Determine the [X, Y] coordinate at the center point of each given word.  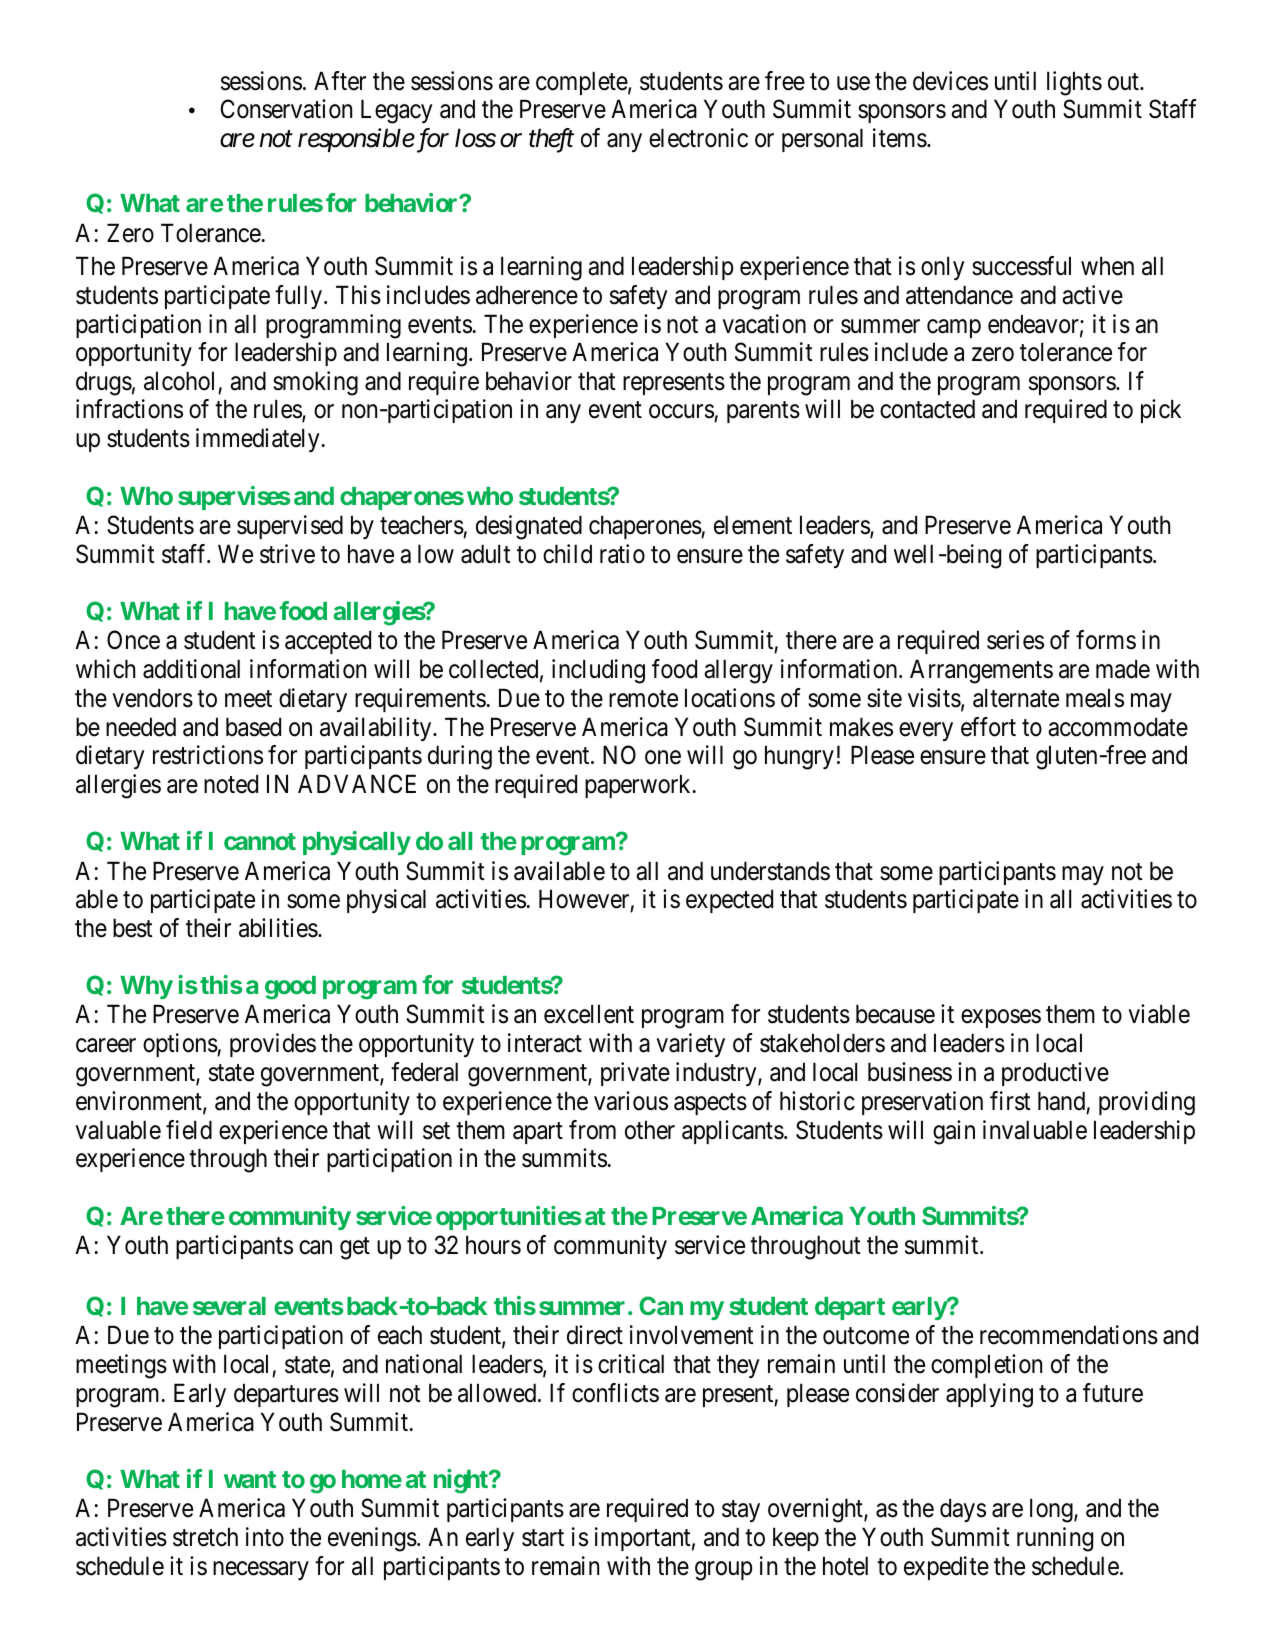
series [1015, 640]
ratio [622, 554]
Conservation [286, 109]
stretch [205, 1537]
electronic [698, 138]
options [180, 1045]
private [635, 1074]
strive [287, 554]
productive [1055, 1074]
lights [1074, 83]
